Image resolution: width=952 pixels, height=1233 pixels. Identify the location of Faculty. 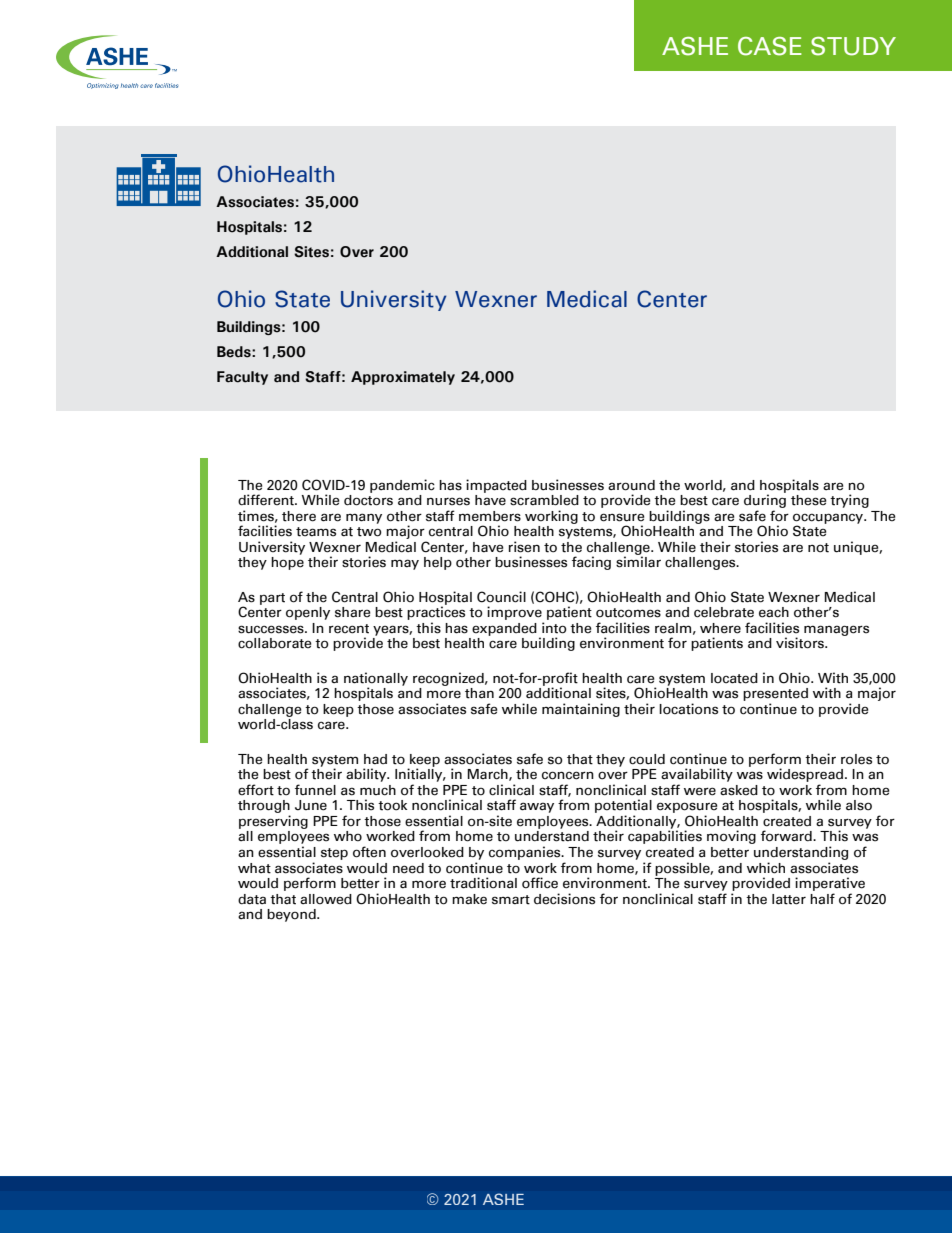
(242, 378).
